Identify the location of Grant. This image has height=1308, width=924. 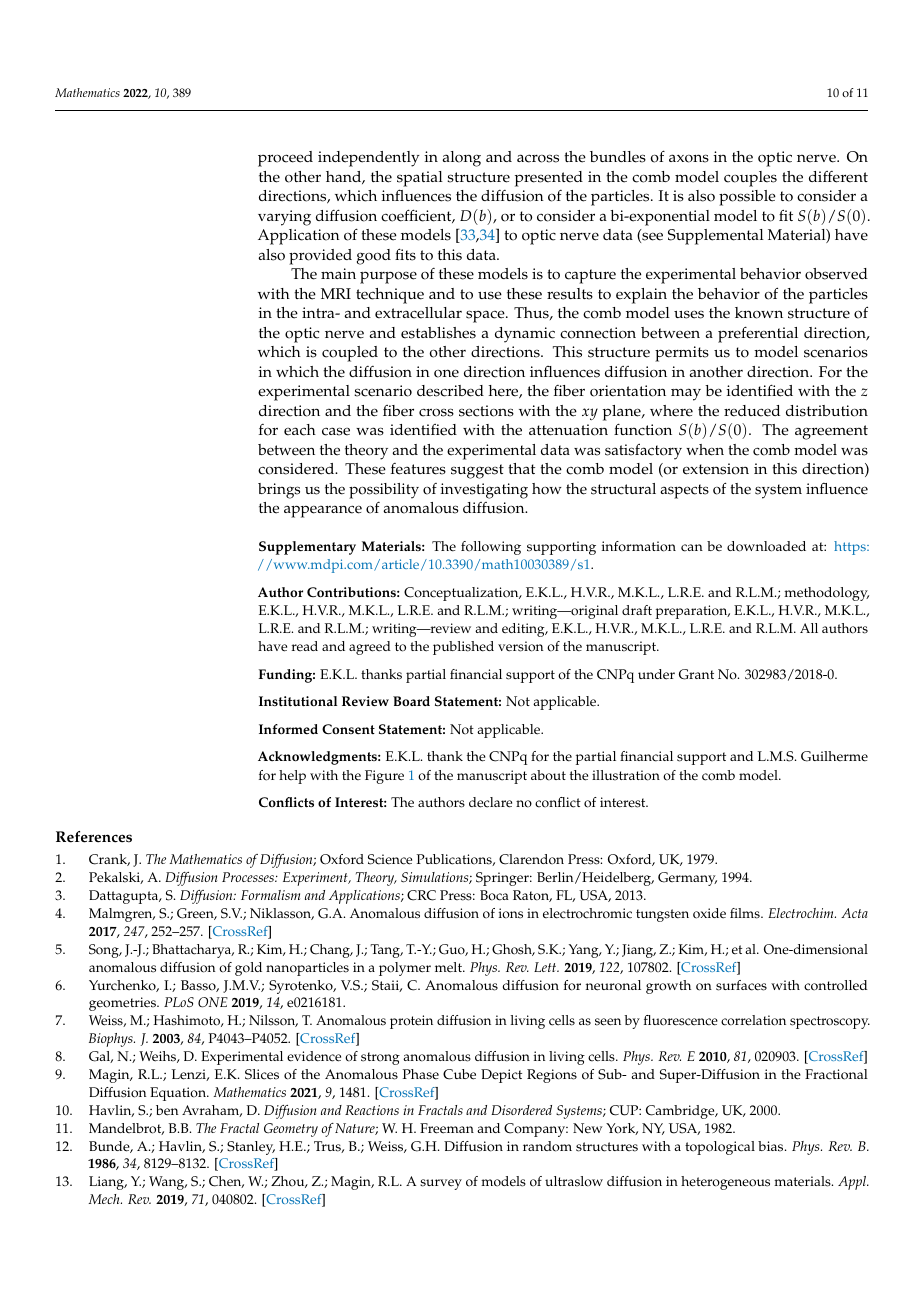
(696, 674).
